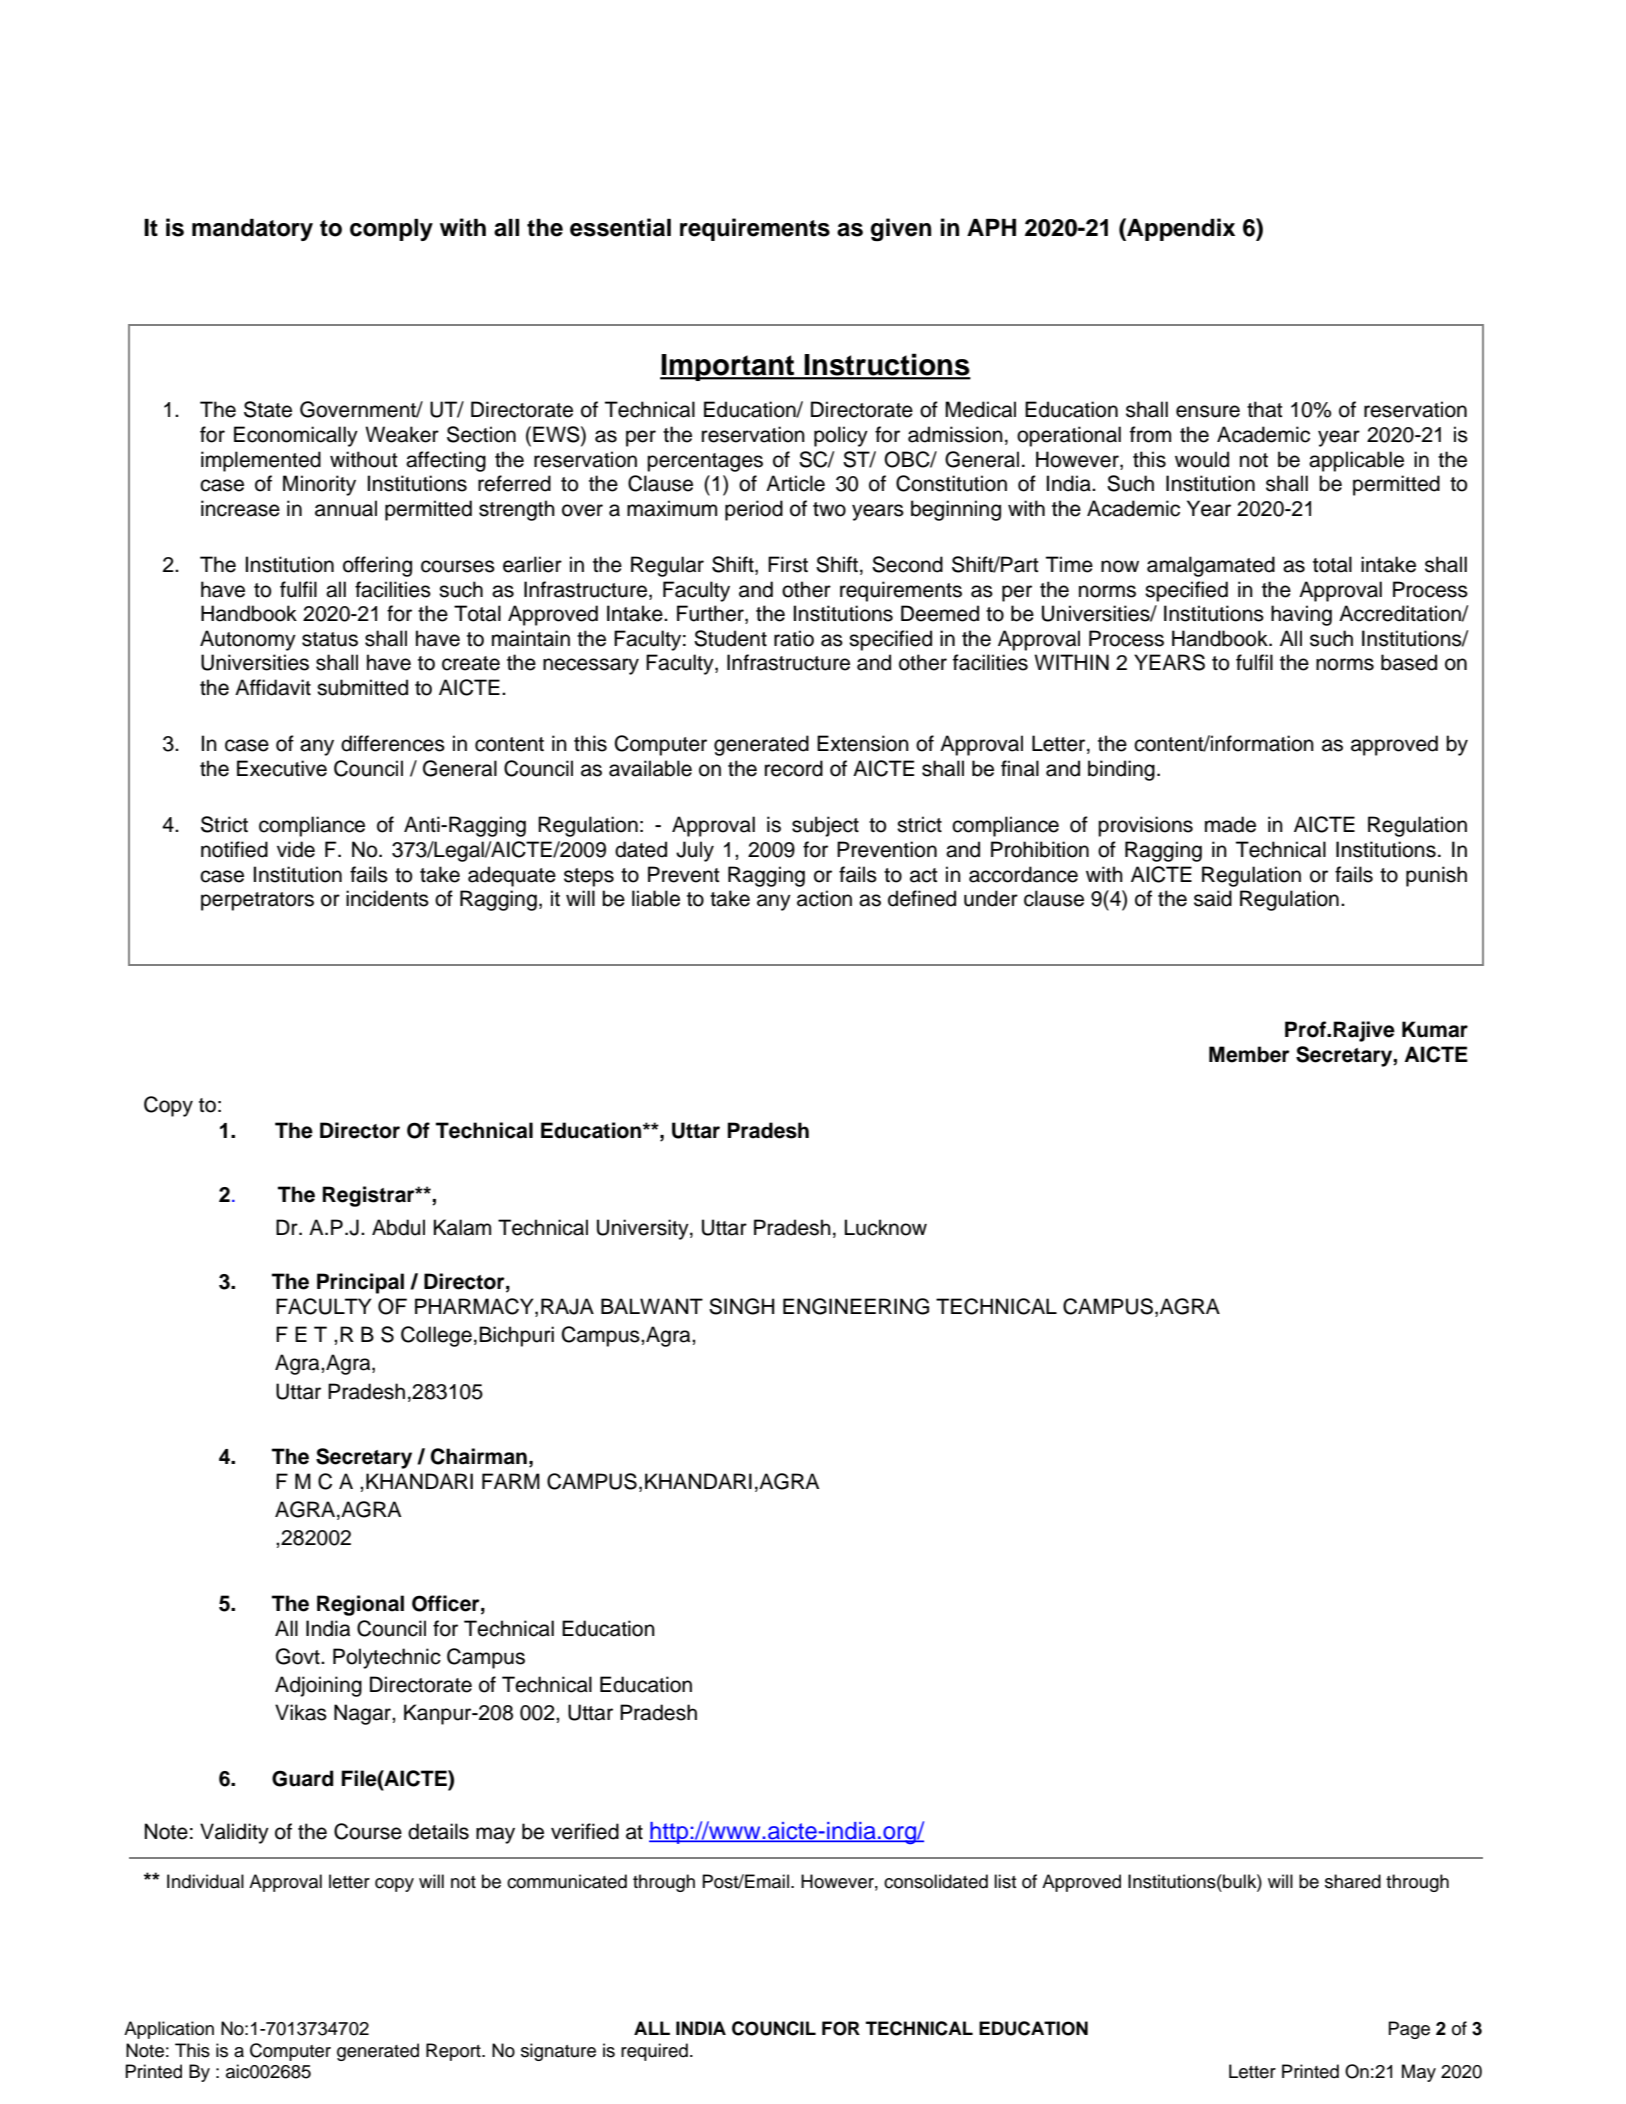 Image resolution: width=1626 pixels, height=2104 pixels. Describe the element at coordinates (1264, 409) in the document. I see `that` at that location.
